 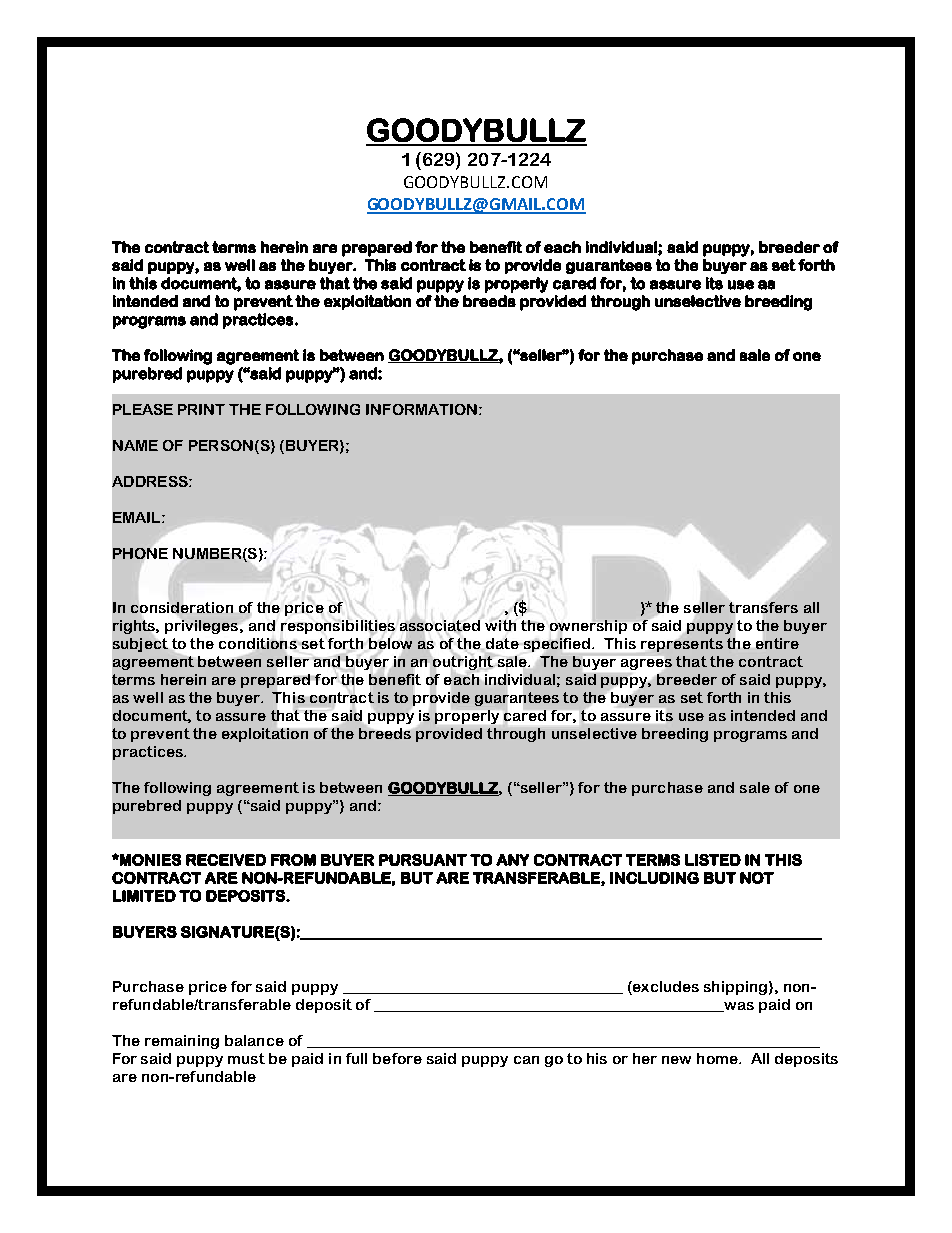 I want to click on balance, so click(x=254, y=1040).
